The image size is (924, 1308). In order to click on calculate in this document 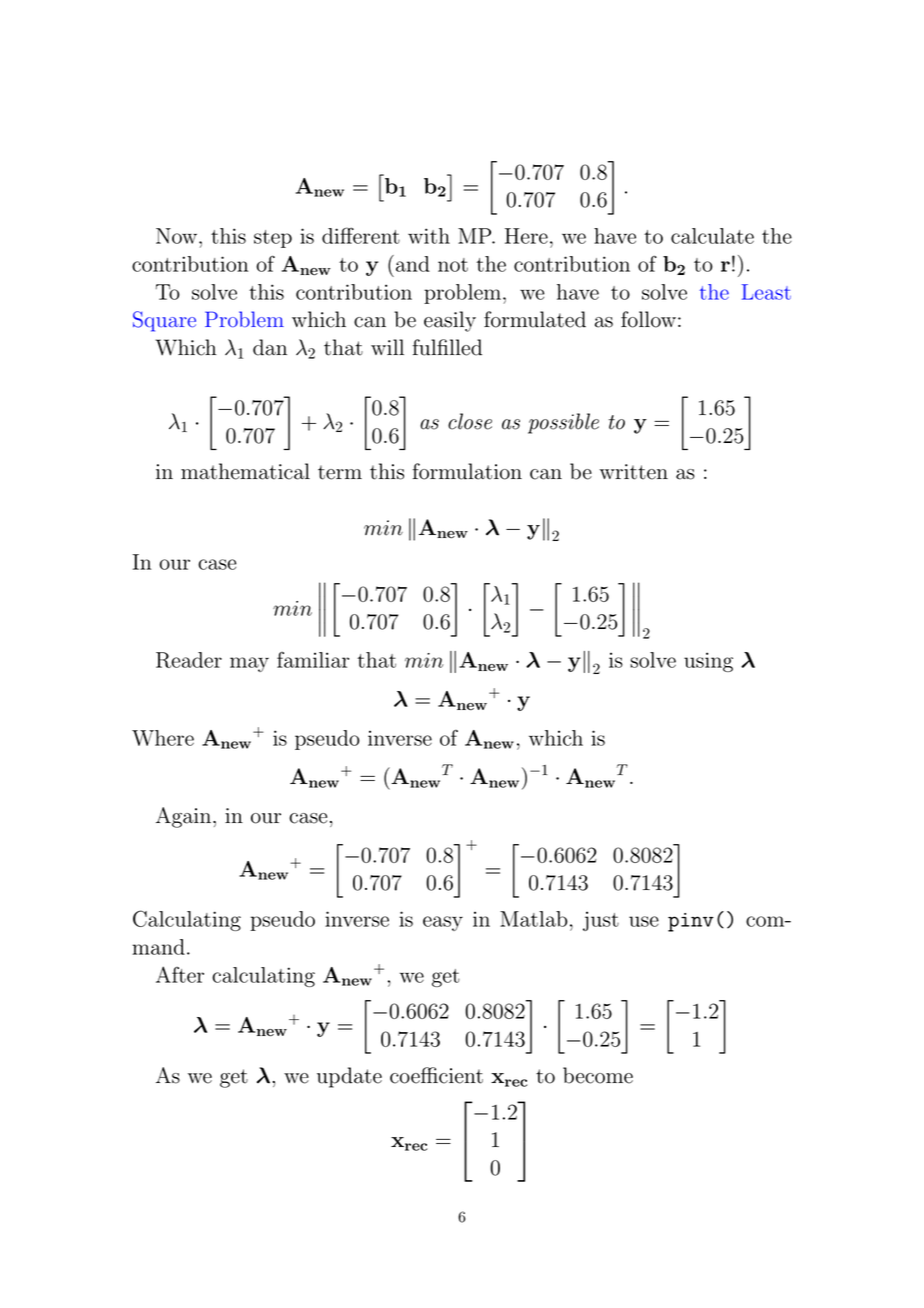, I will do `click(712, 236)`.
